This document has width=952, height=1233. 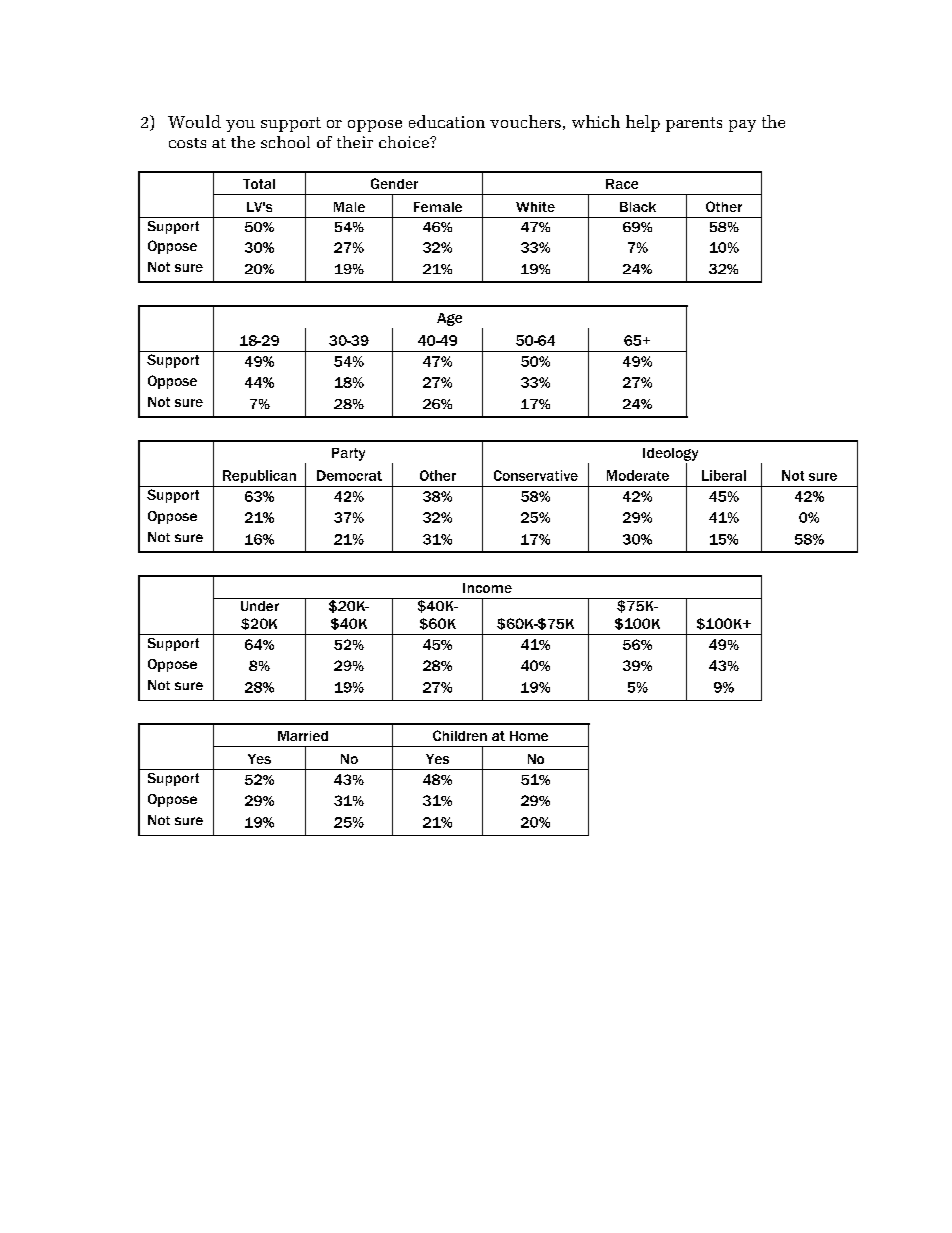 I want to click on Married, so click(x=303, y=736).
